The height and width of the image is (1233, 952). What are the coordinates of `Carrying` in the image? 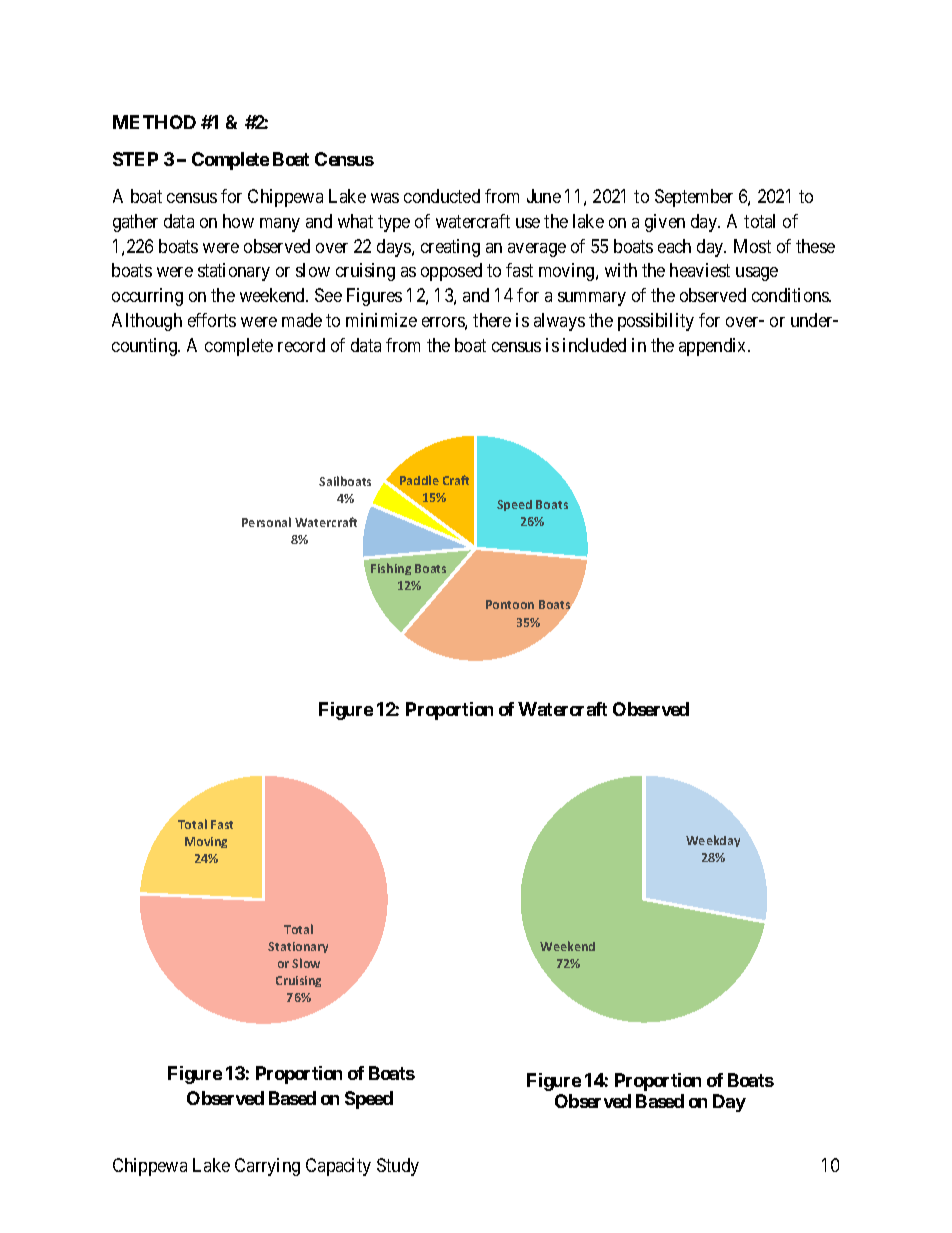 It's located at (267, 1167).
